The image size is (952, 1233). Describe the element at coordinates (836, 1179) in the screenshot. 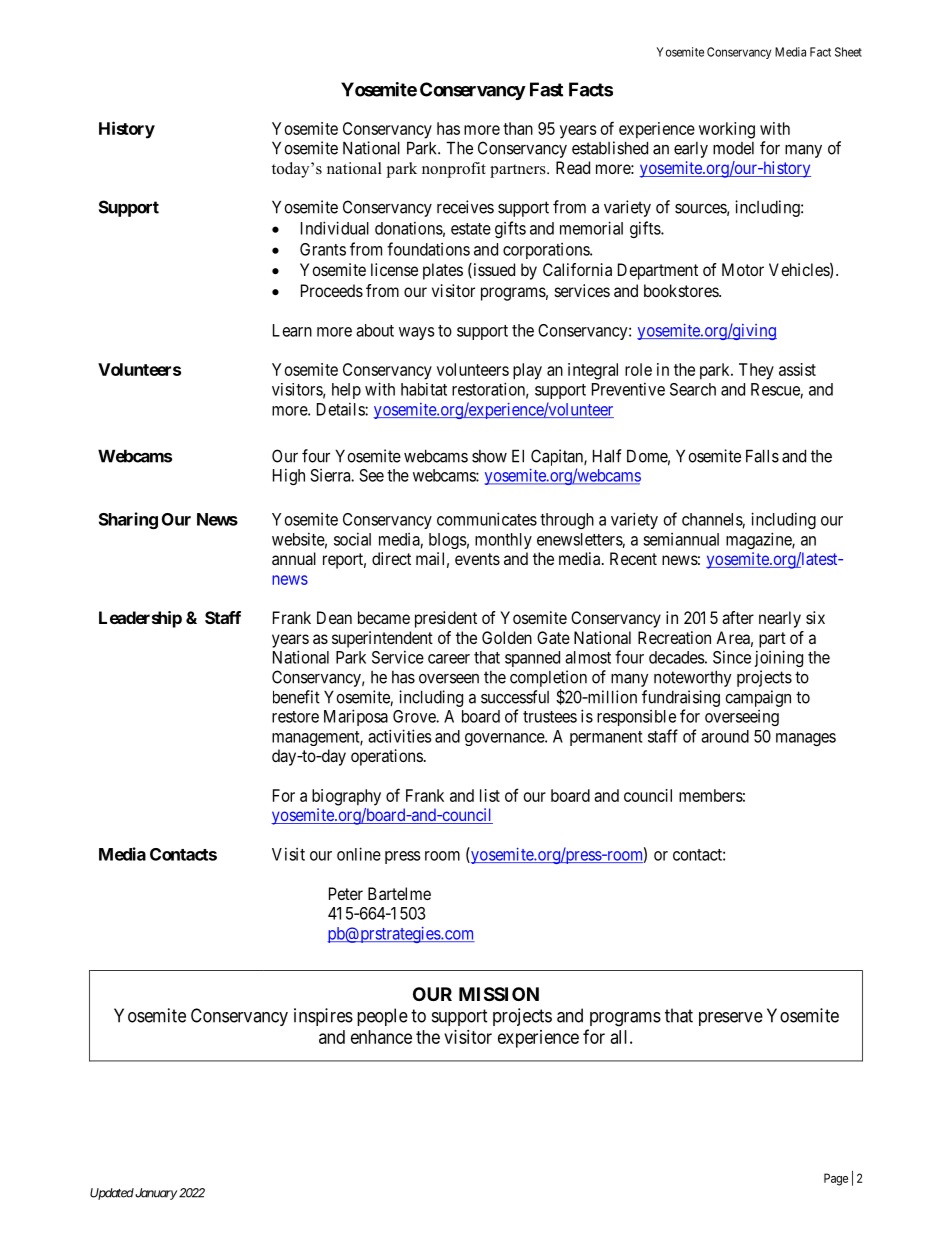

I see `Page` at that location.
